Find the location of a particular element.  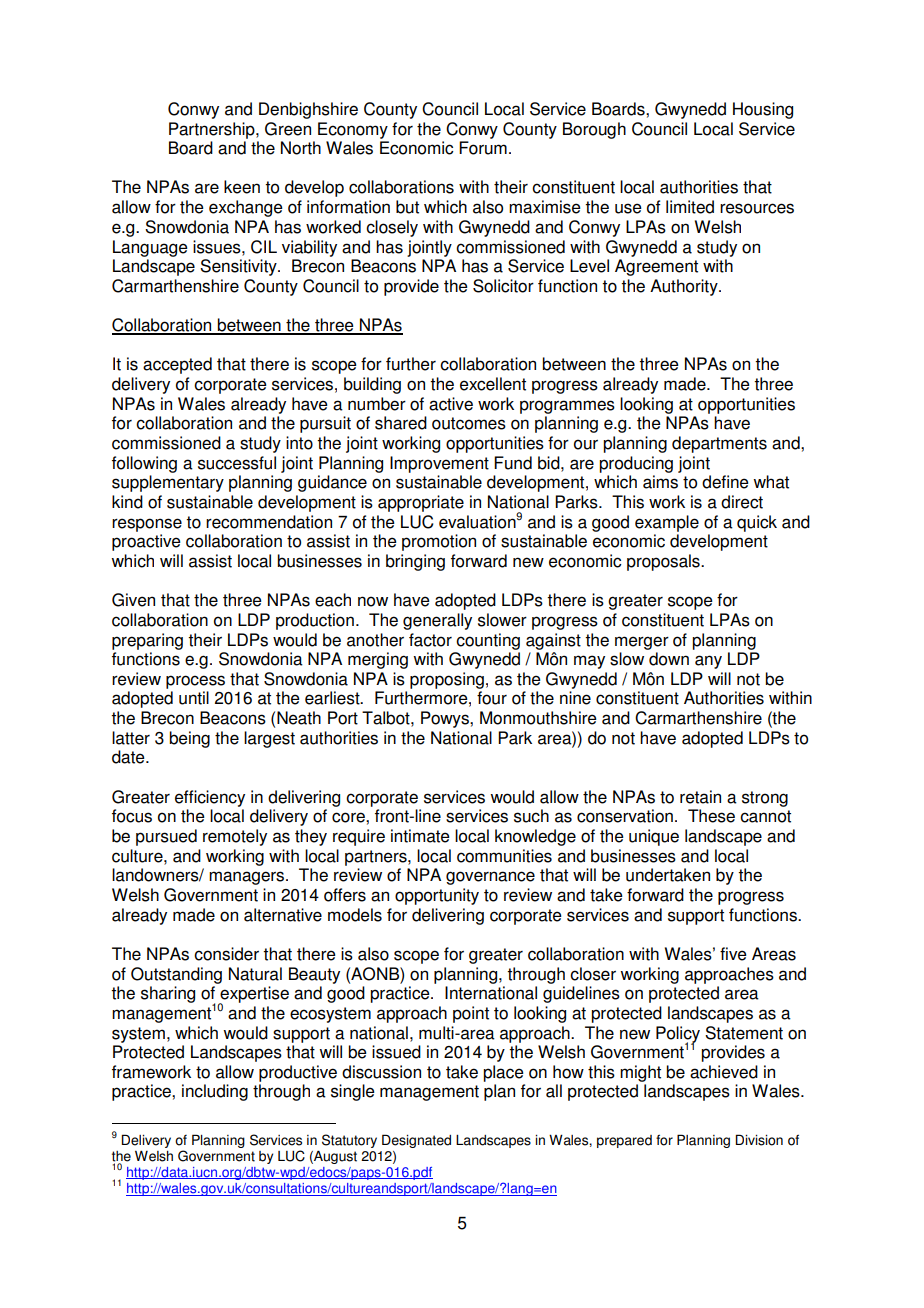

generally is located at coordinates (437, 621).
